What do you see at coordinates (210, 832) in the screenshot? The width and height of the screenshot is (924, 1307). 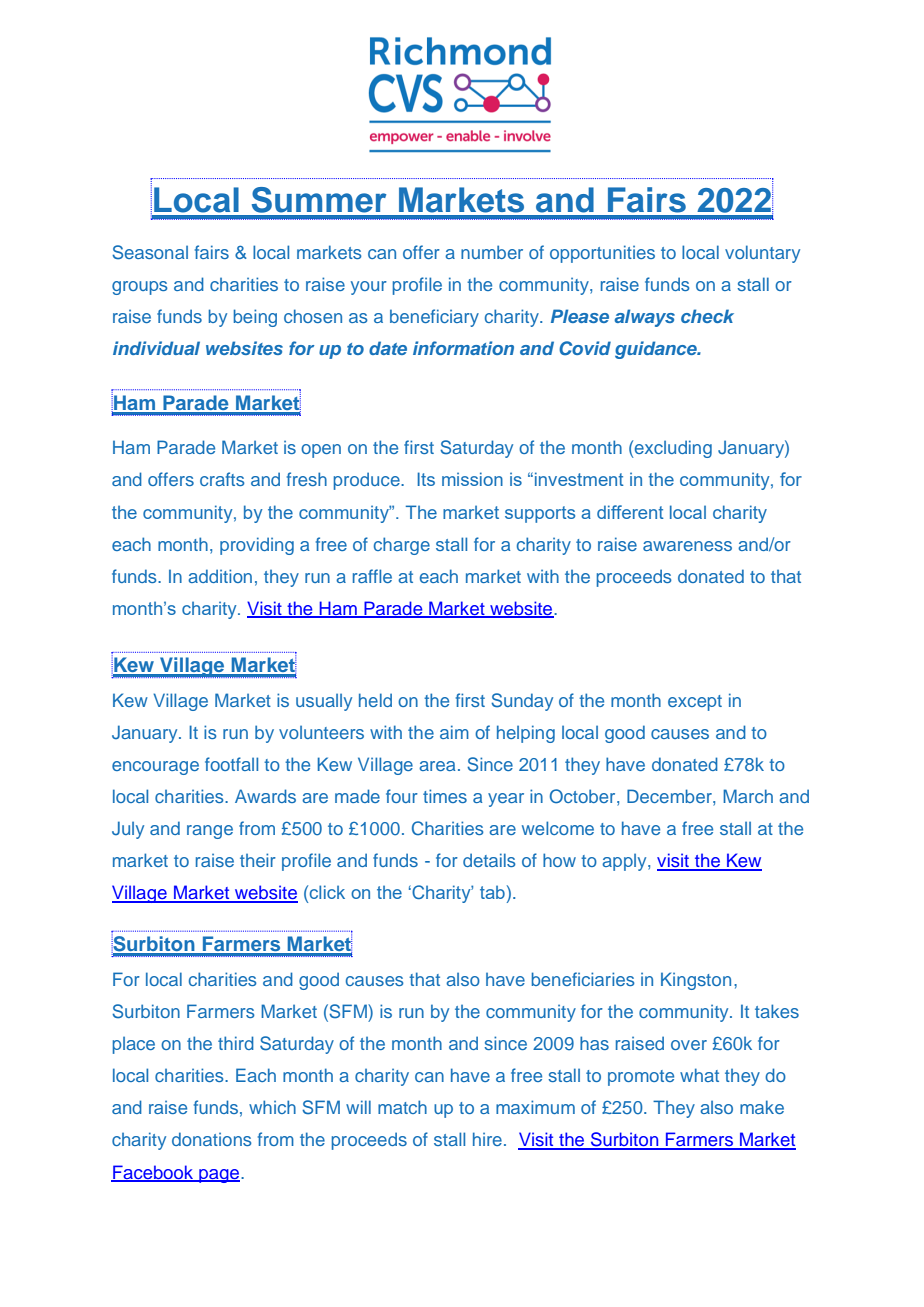 I see `range` at bounding box center [210, 832].
